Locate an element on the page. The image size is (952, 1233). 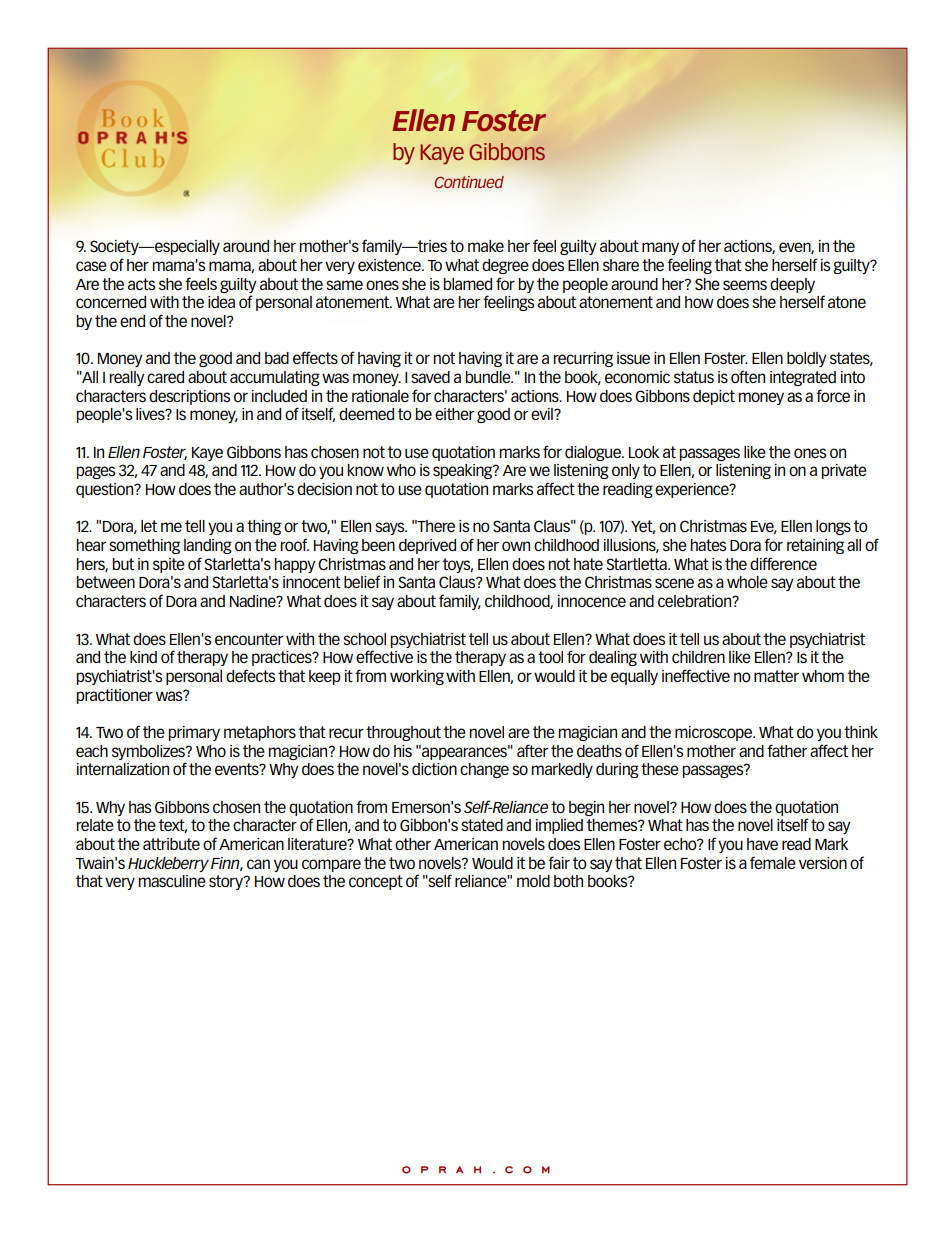
Huckleberry is located at coordinates (168, 864).
